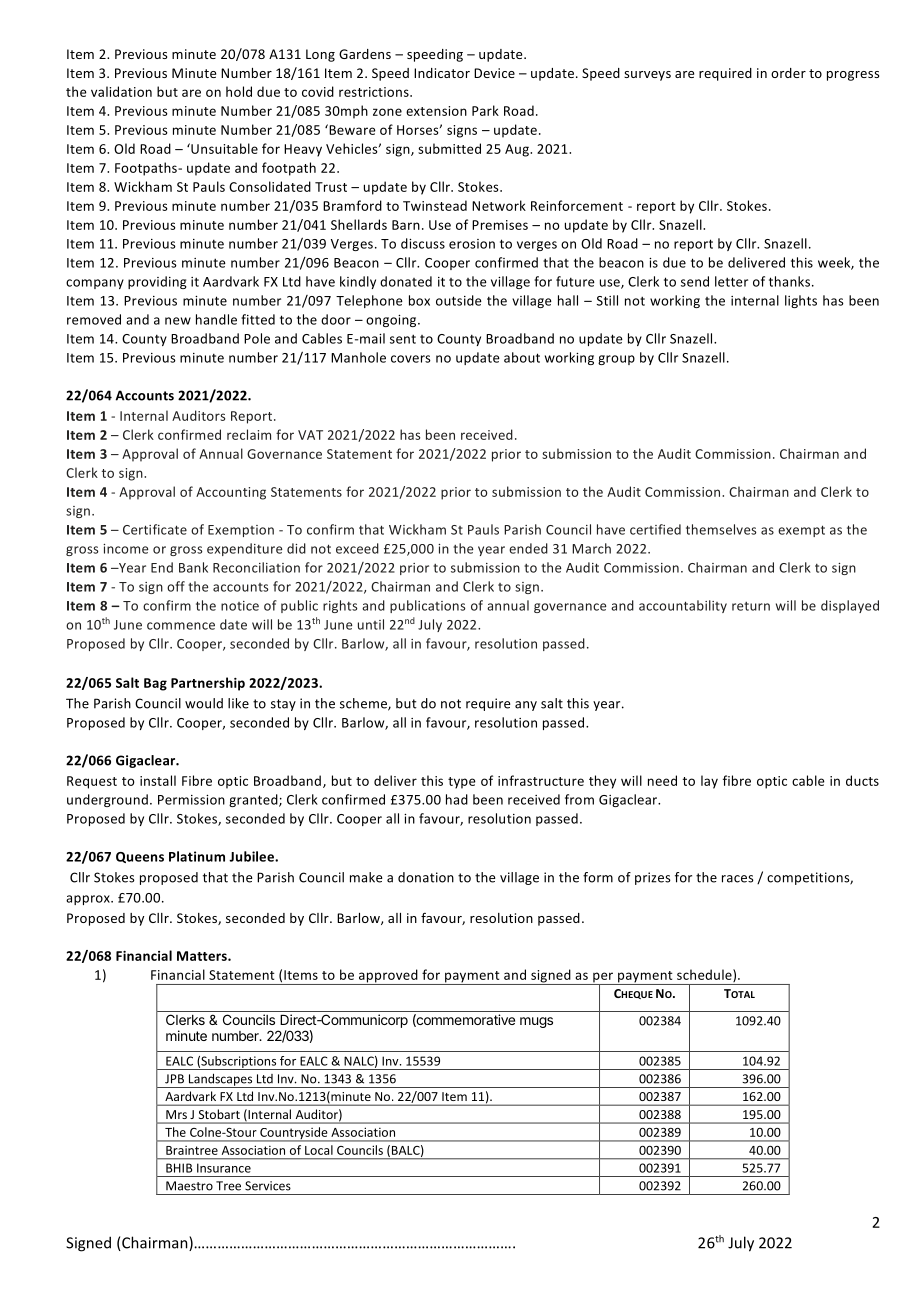 The width and height of the page is (924, 1308). What do you see at coordinates (494, 73) in the page?
I see `Device` at bounding box center [494, 73].
